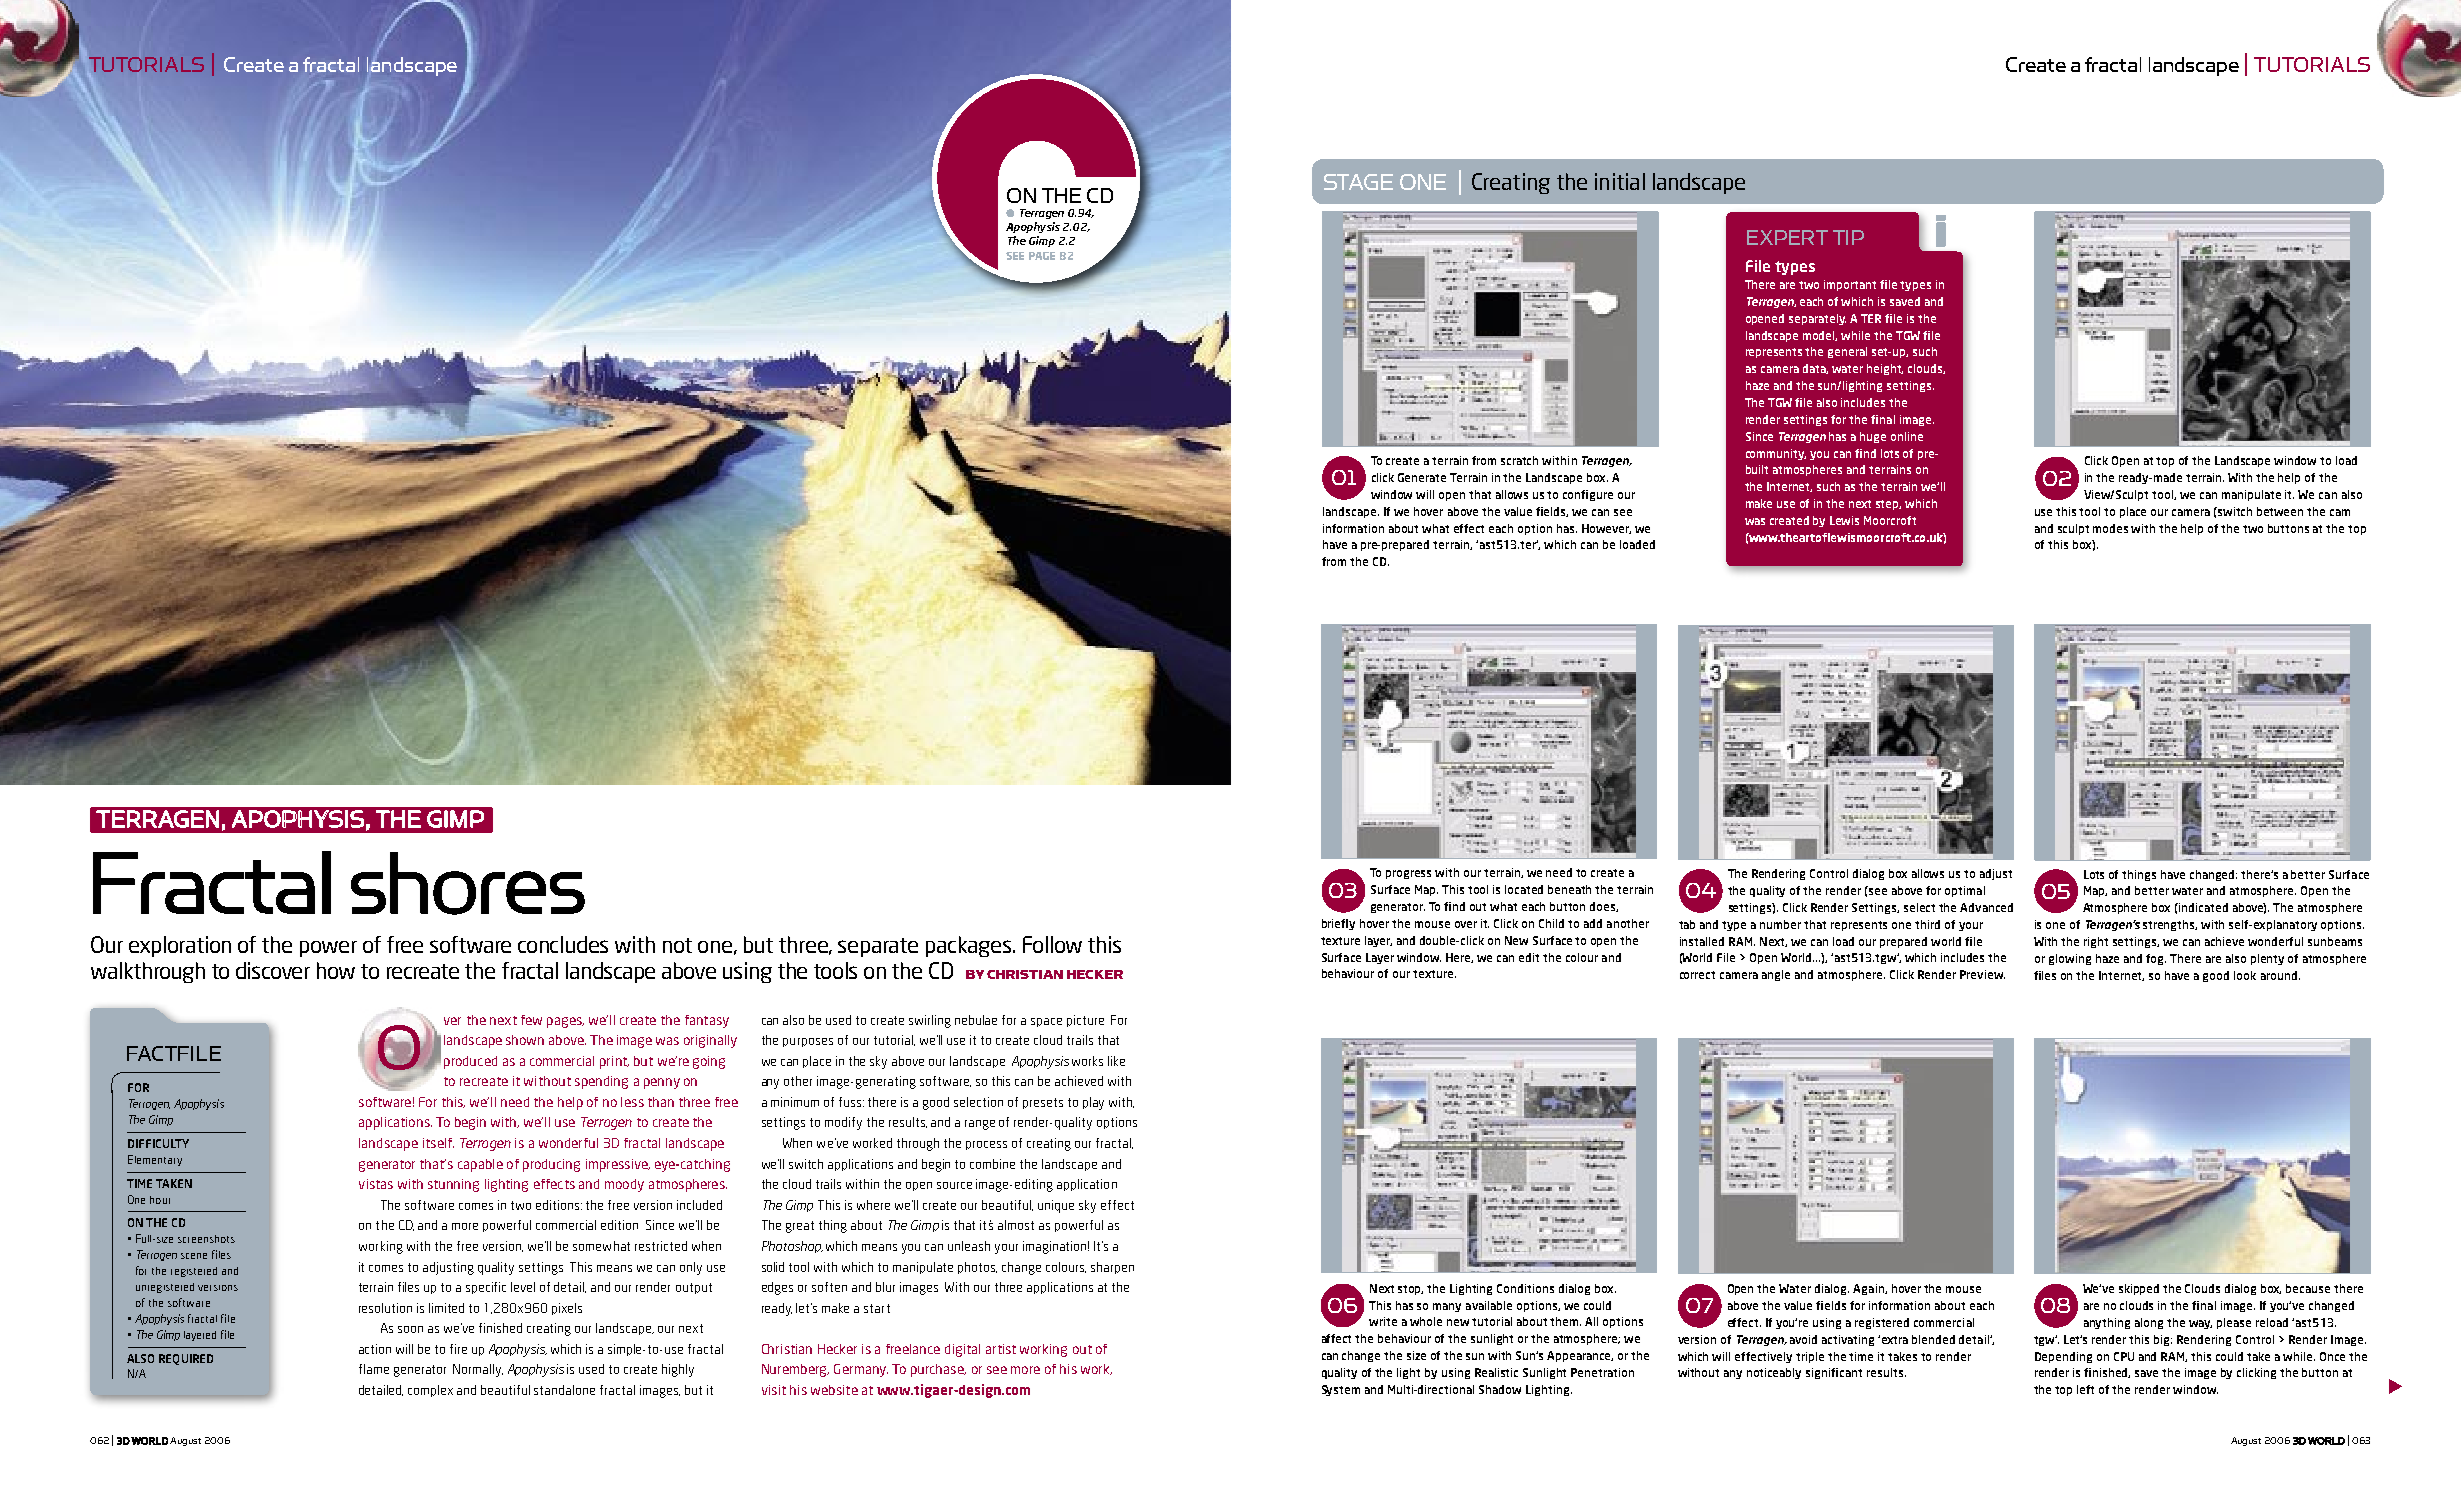 This screenshot has width=2461, height=1485. I want to click on TIP, so click(1848, 237).
